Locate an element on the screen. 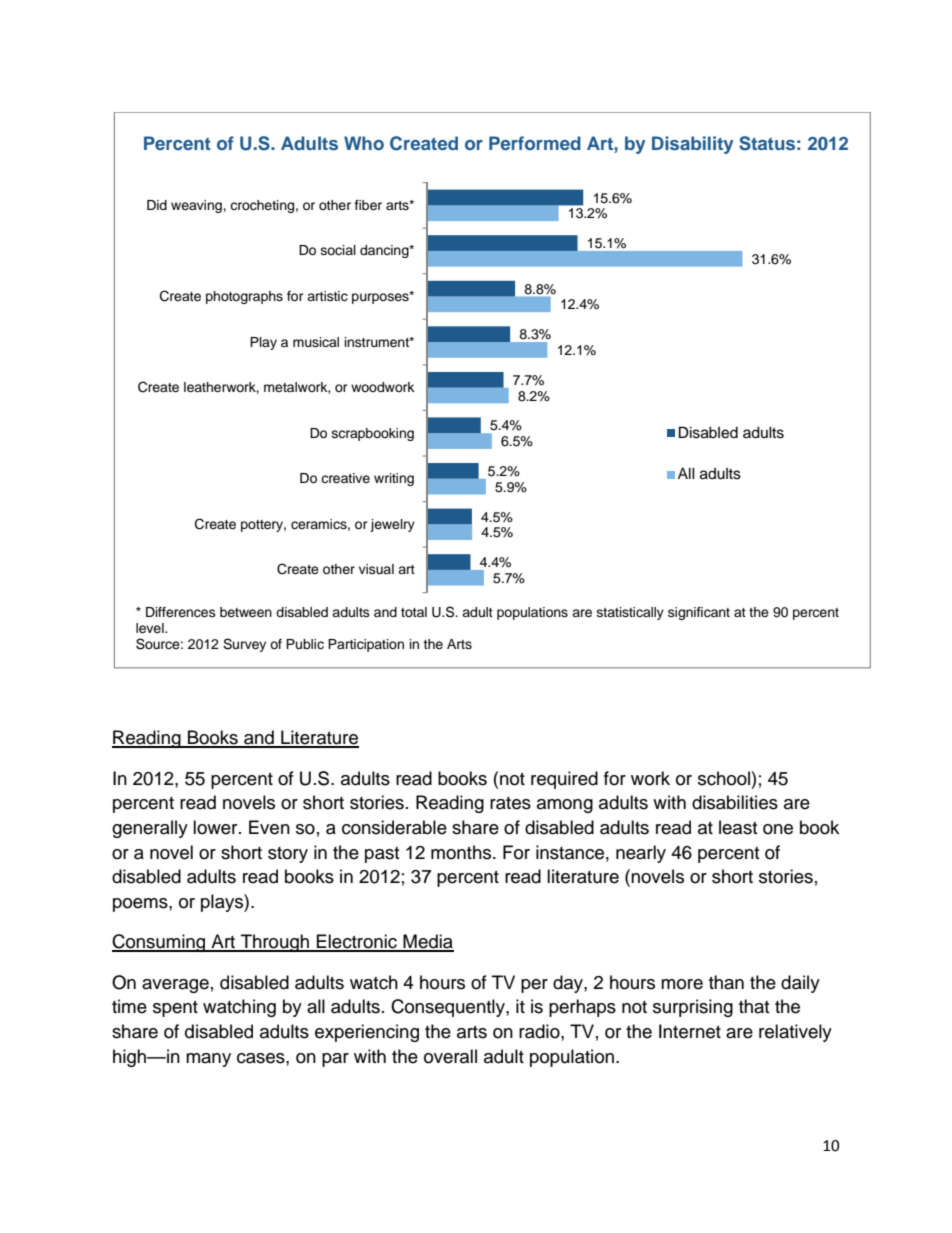  total is located at coordinates (414, 612).
